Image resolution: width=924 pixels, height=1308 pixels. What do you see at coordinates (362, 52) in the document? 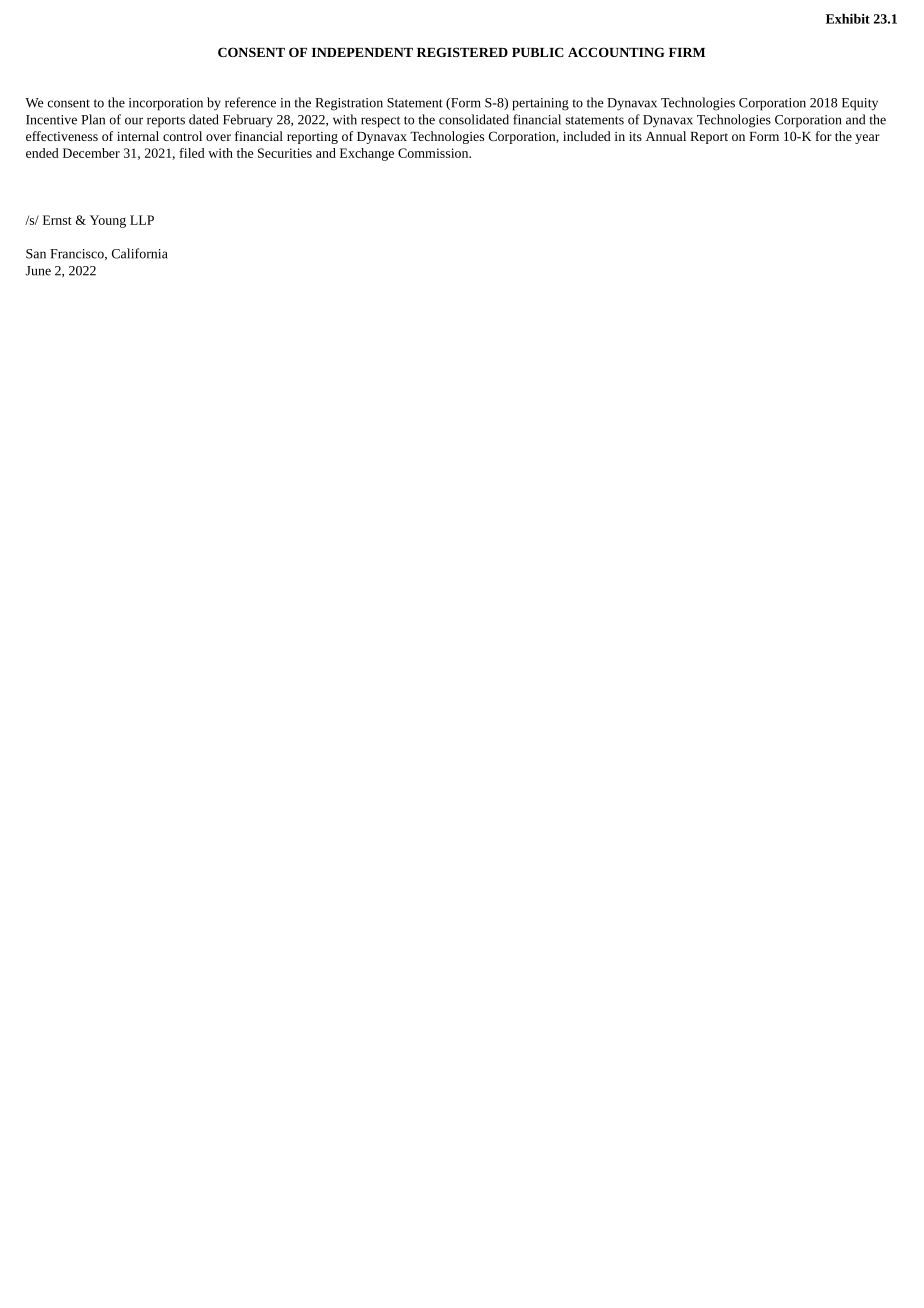
I see `INDEPENDENT` at bounding box center [362, 52].
